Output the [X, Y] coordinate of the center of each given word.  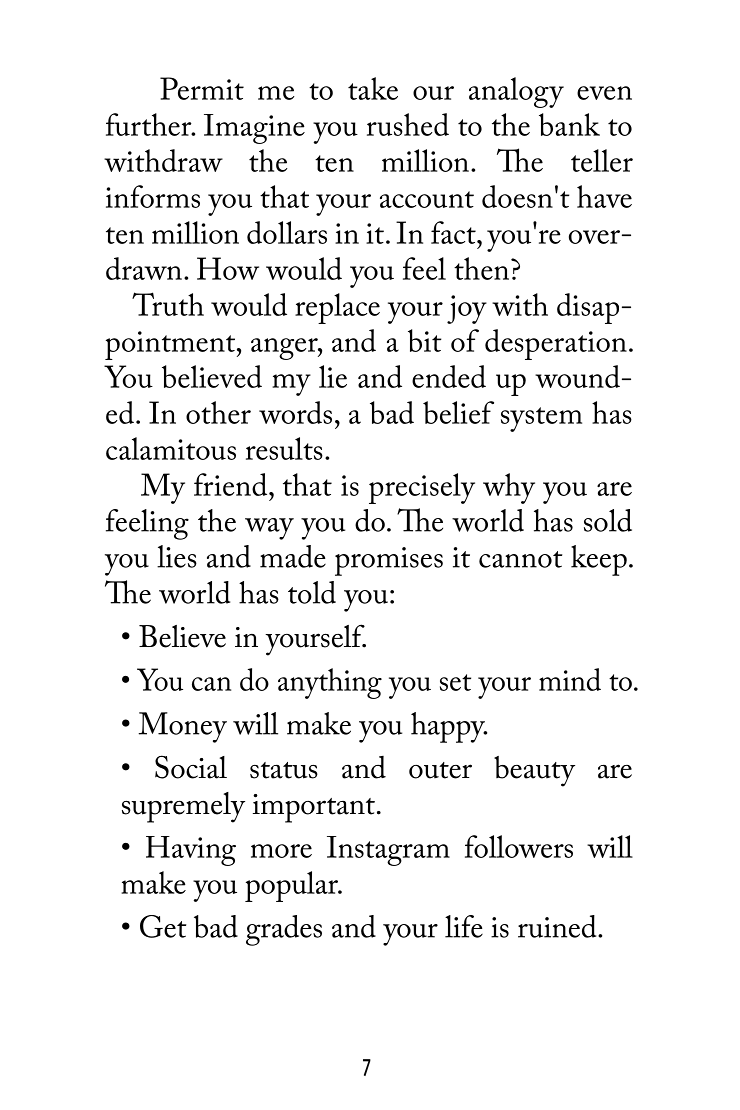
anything [330, 683]
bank [569, 124]
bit [424, 340]
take [373, 88]
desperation [556, 344]
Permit [202, 88]
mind [570, 679]
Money [182, 727]
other [218, 412]
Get [163, 926]
